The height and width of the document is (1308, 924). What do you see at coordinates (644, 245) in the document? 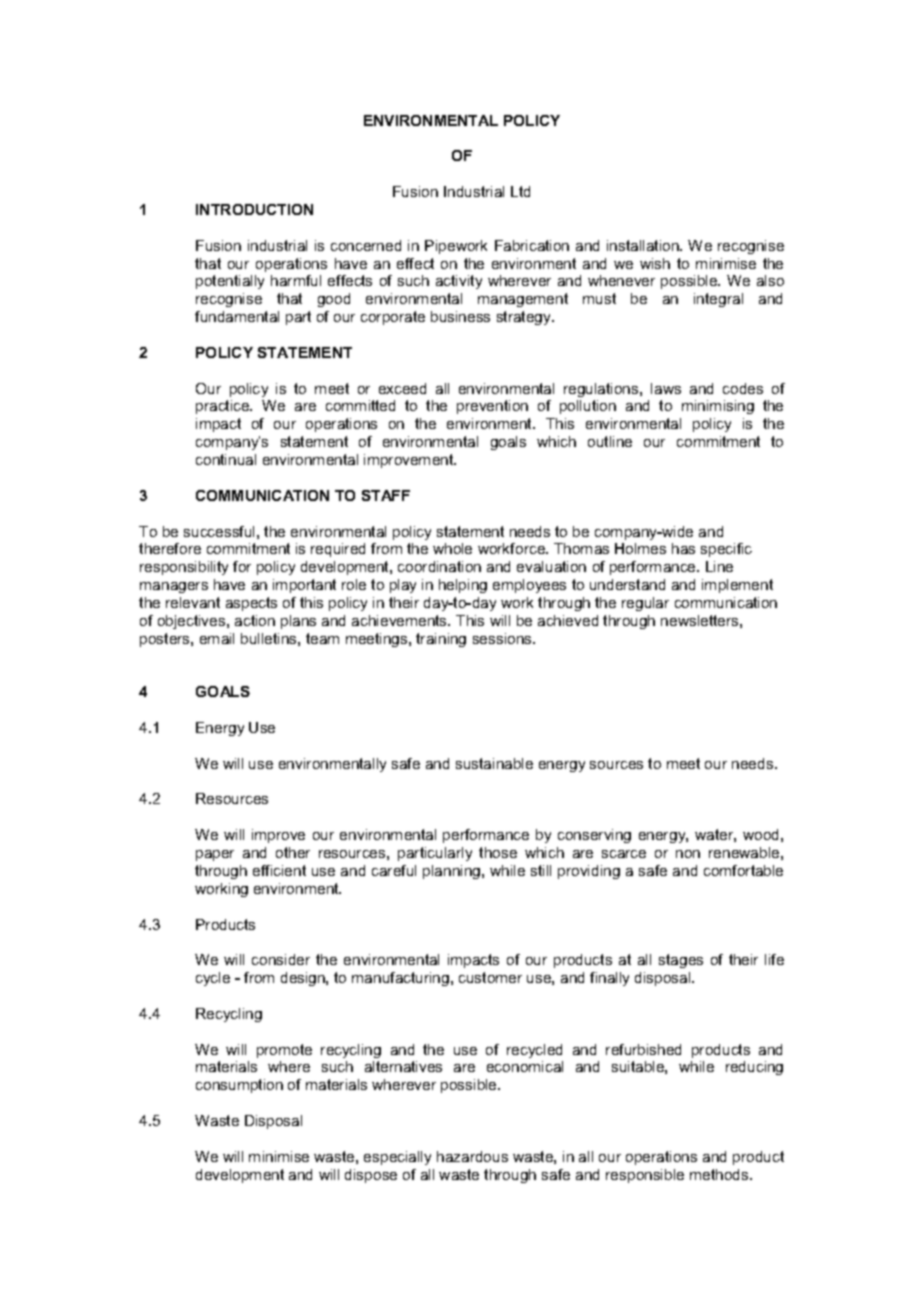
I see `installation` at bounding box center [644, 245].
